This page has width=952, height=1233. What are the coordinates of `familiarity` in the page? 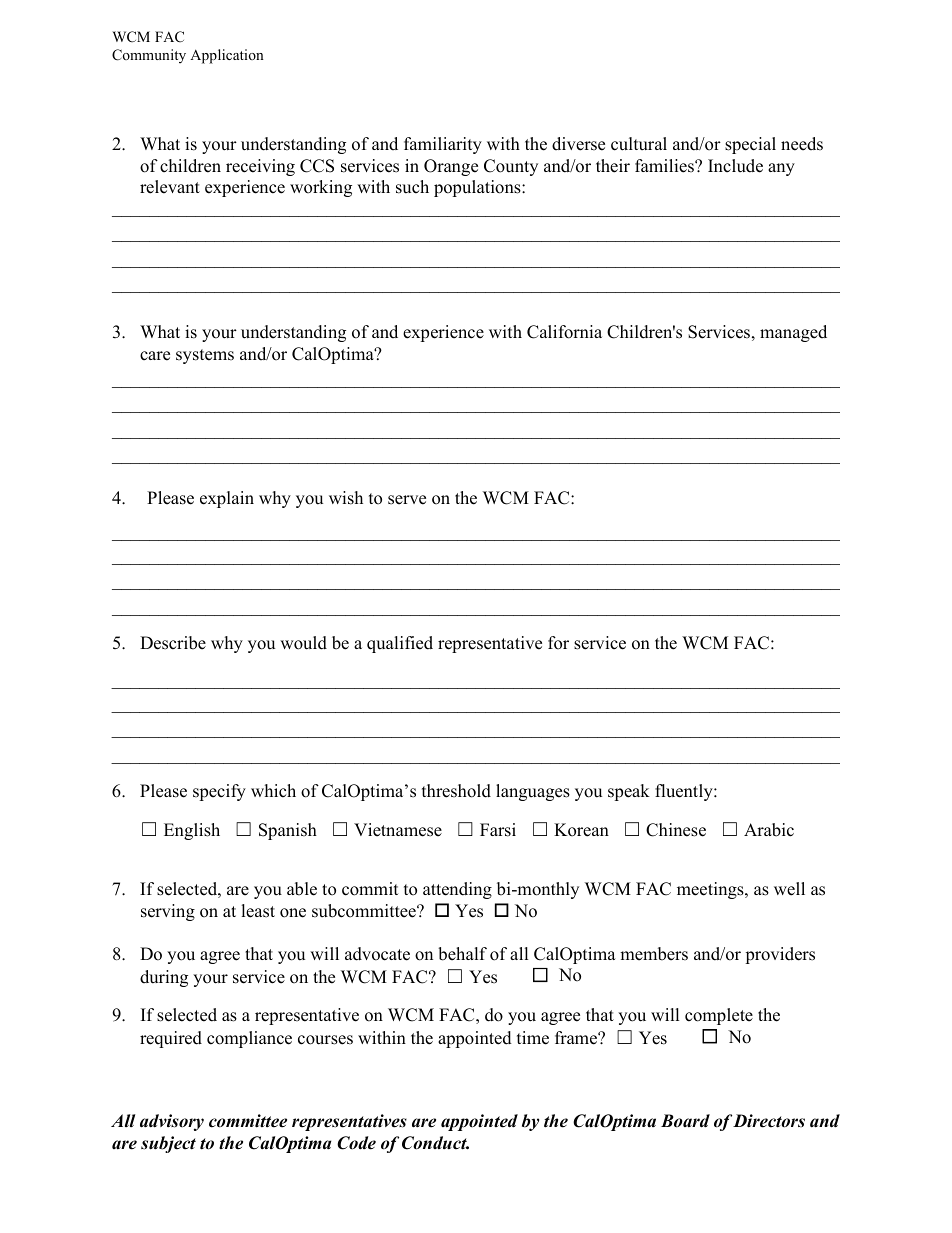 It's located at (443, 145).
